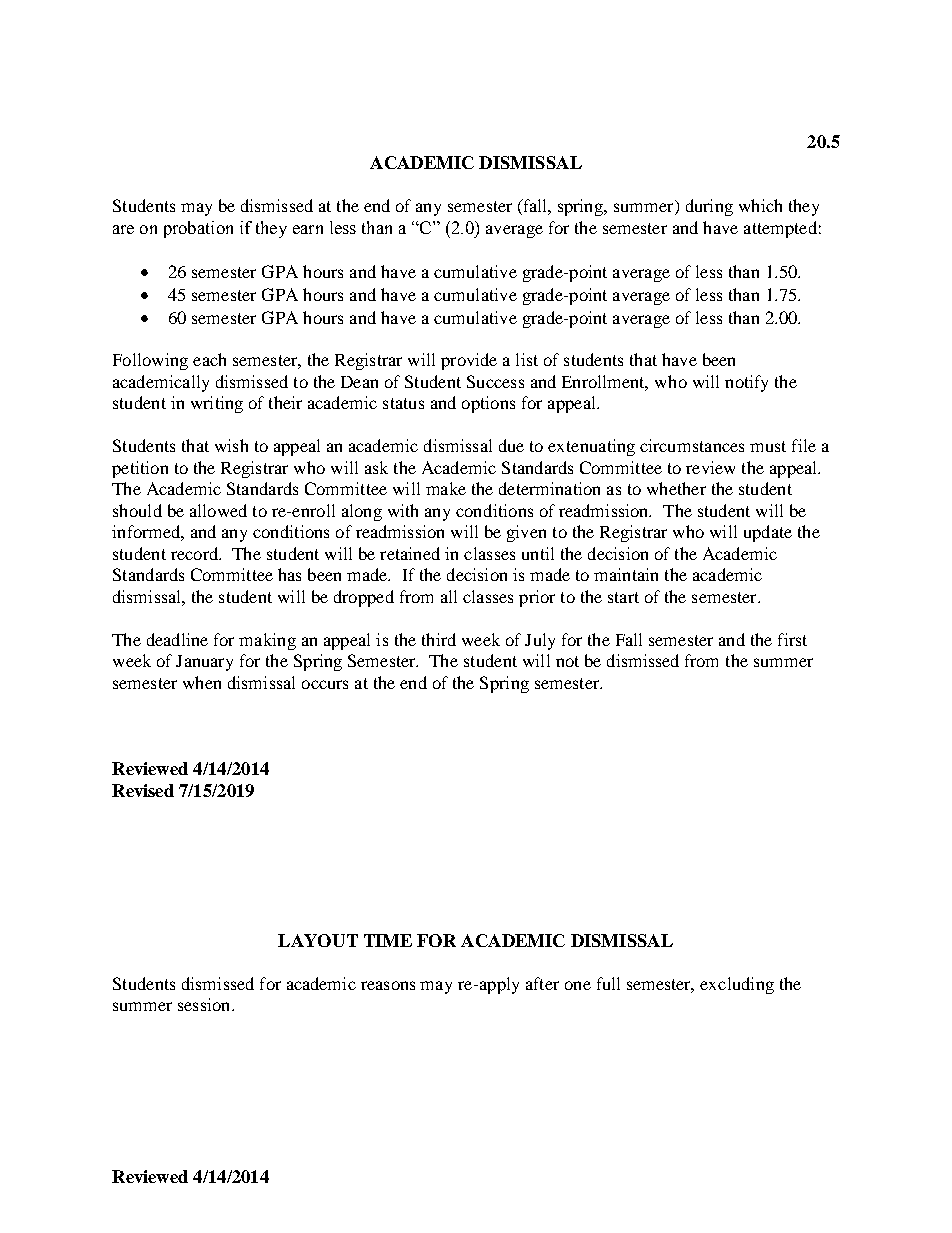 The height and width of the document is (1233, 952). I want to click on allowed, so click(218, 510).
